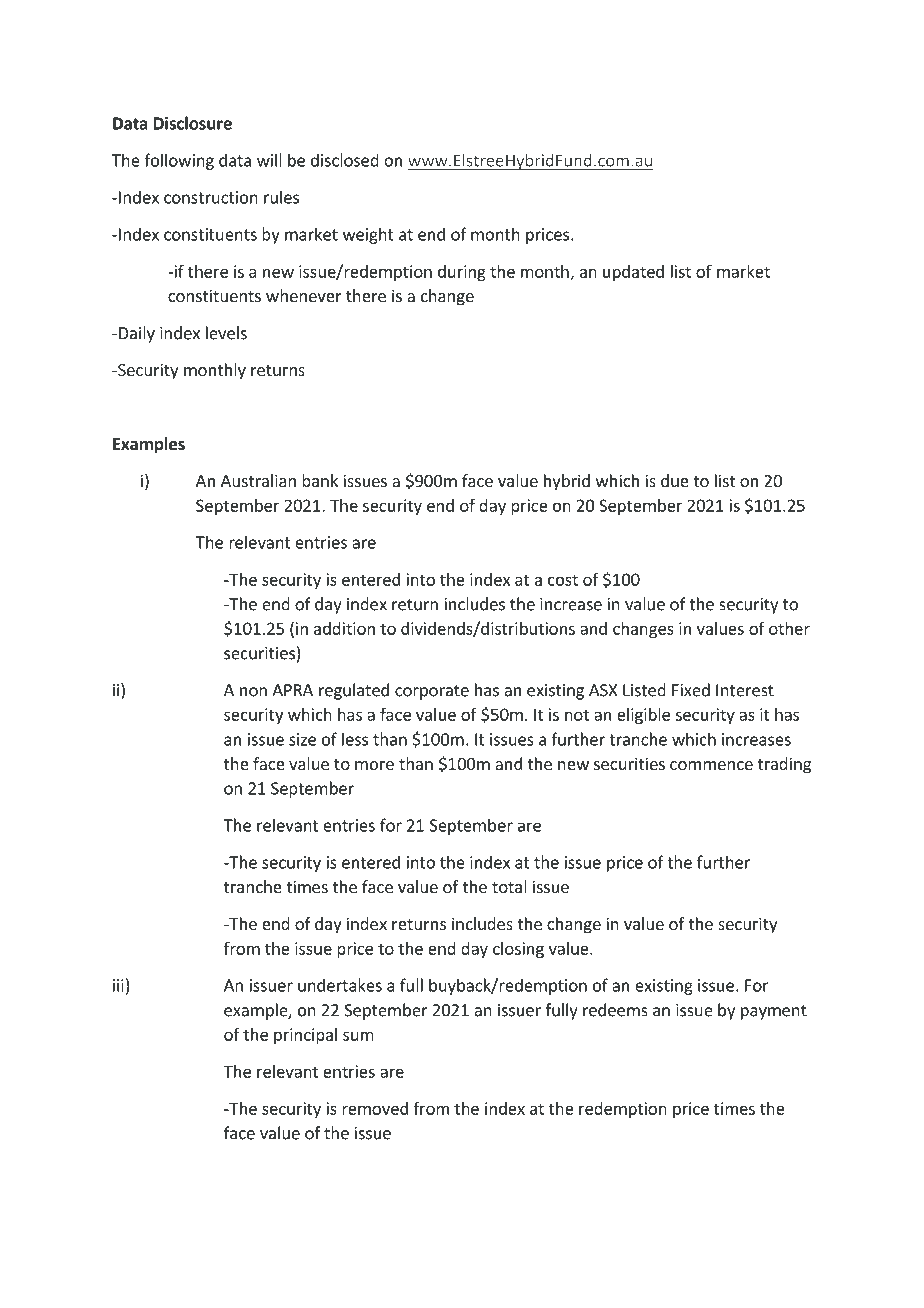 The height and width of the screenshot is (1308, 924). Describe the element at coordinates (179, 161) in the screenshot. I see `following` at that location.
